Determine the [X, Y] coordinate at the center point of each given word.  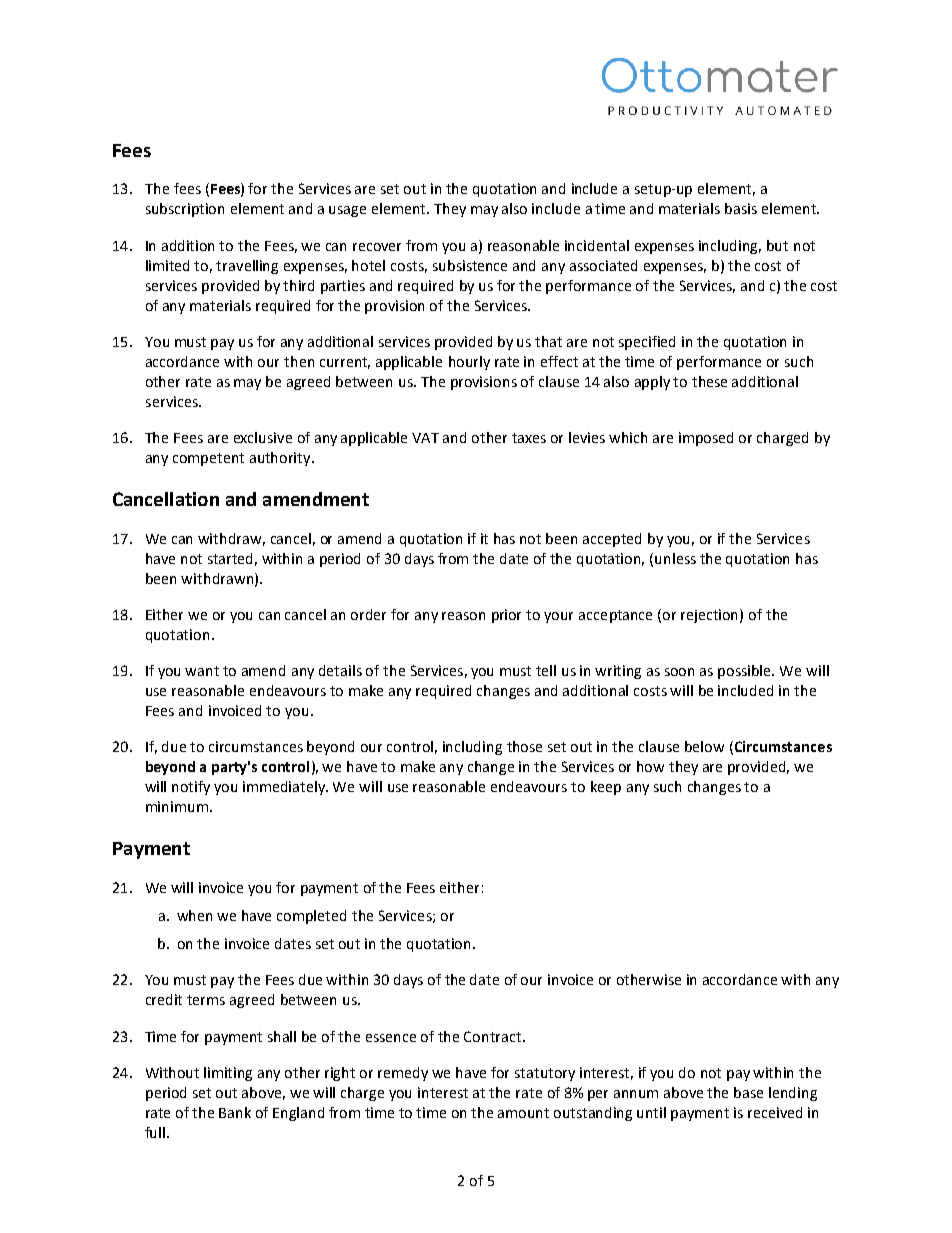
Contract [494, 1036]
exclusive [263, 437]
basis [741, 208]
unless [675, 558]
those [524, 746]
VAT [425, 438]
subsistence [470, 265]
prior [506, 616]
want [202, 671]
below [704, 746]
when [194, 915]
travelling [247, 267]
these [709, 381]
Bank [235, 1112]
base [748, 1092]
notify [191, 788]
